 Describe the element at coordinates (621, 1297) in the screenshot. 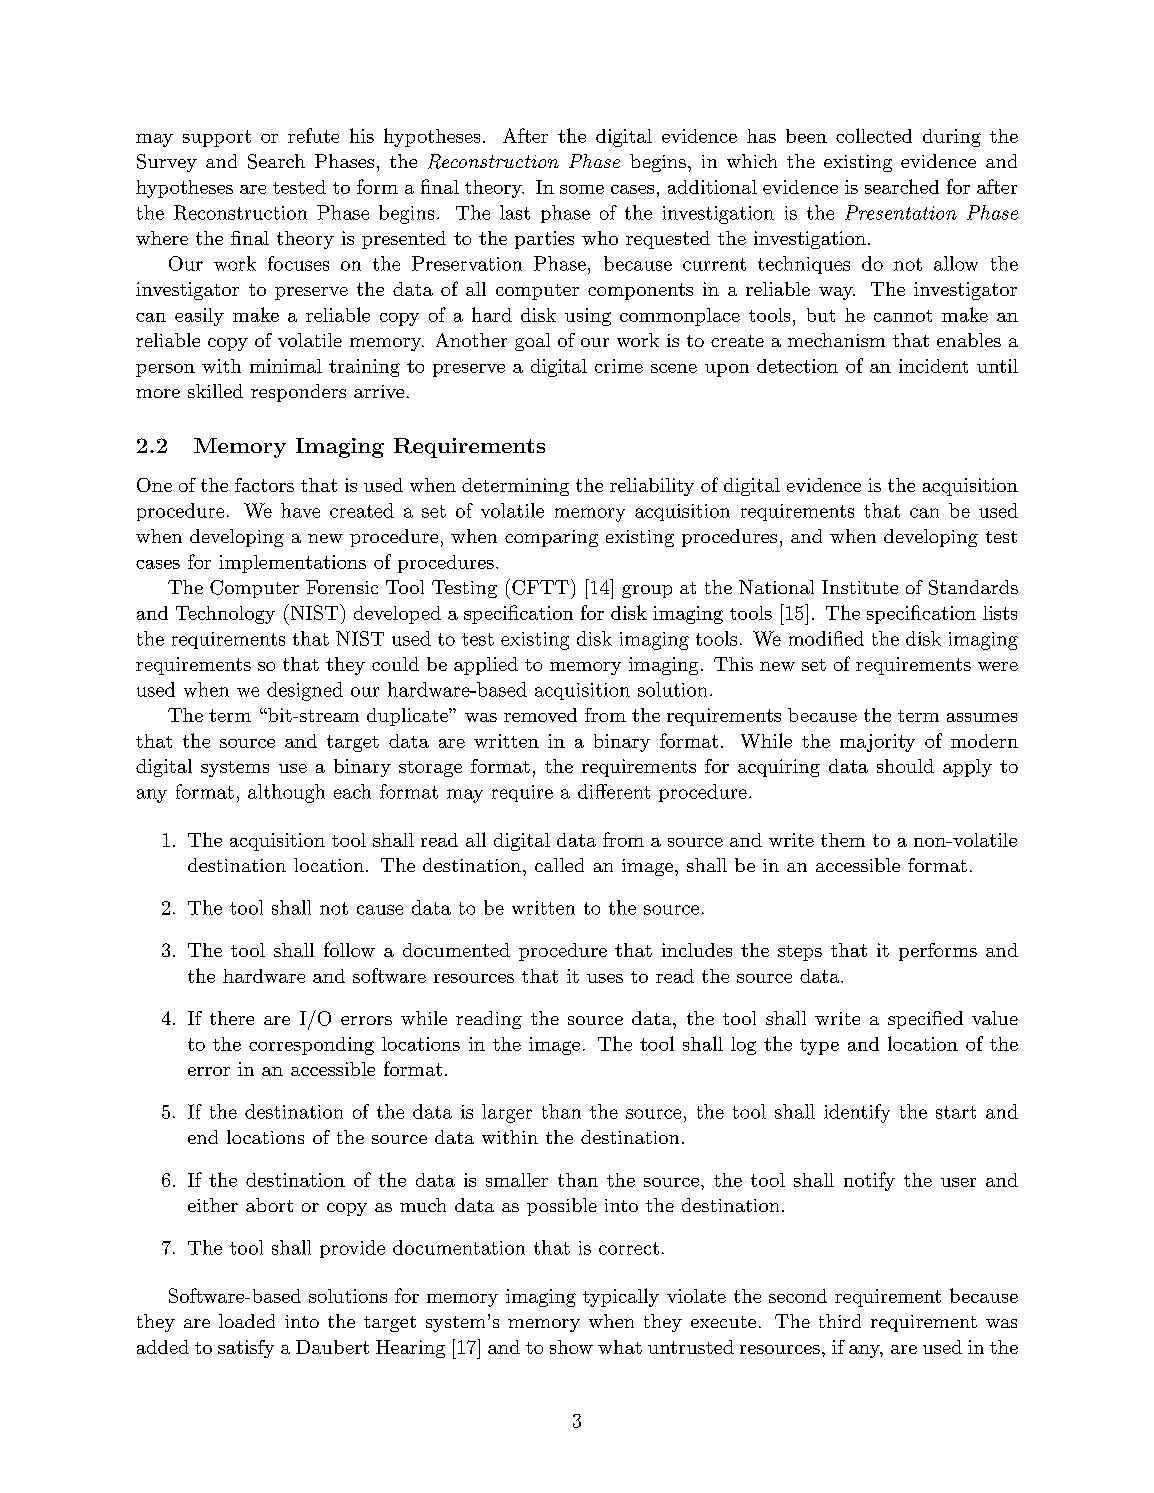

I see `typically` at that location.
